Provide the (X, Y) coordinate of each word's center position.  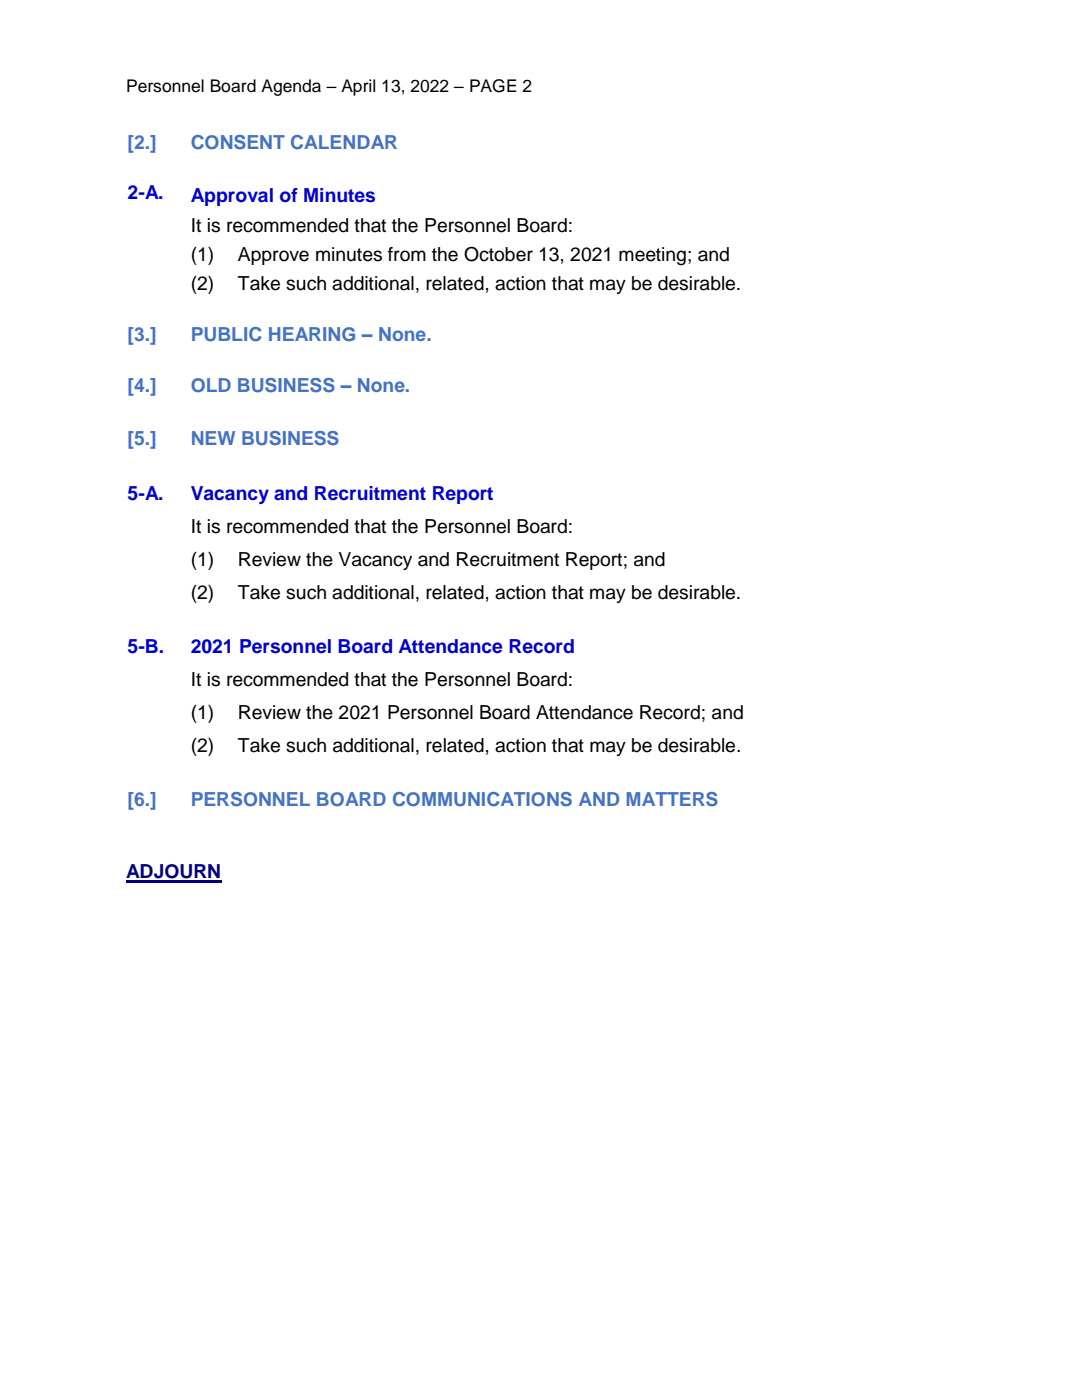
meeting (652, 256)
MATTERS (672, 799)
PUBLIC (227, 334)
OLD (211, 385)
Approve (273, 256)
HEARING (312, 334)
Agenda (291, 87)
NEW (213, 438)
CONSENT (238, 142)
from (407, 254)
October (498, 254)
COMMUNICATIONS (482, 799)
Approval (232, 197)
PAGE (493, 86)
